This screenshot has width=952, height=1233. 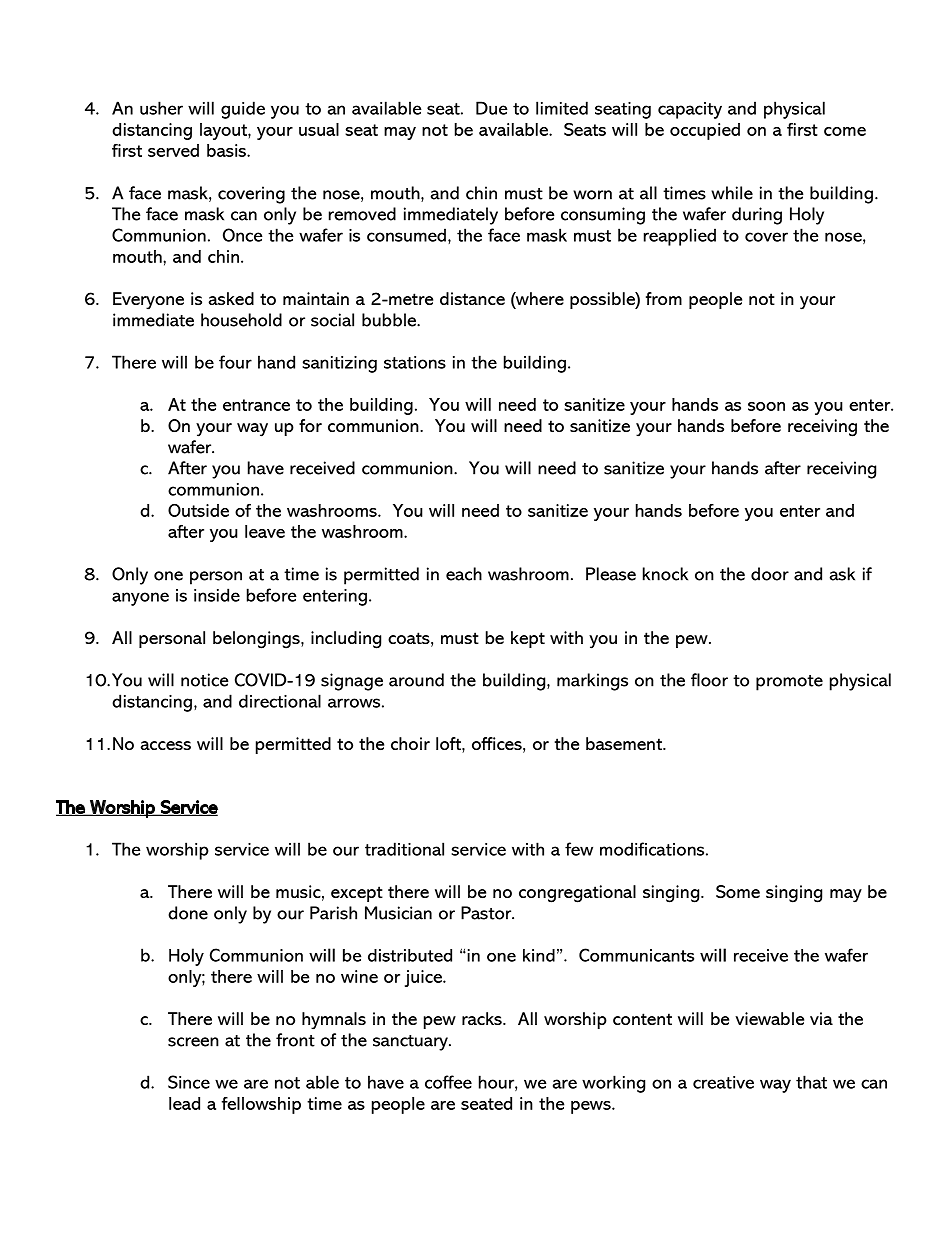 What do you see at coordinates (224, 131) in the screenshot?
I see `layout` at bounding box center [224, 131].
